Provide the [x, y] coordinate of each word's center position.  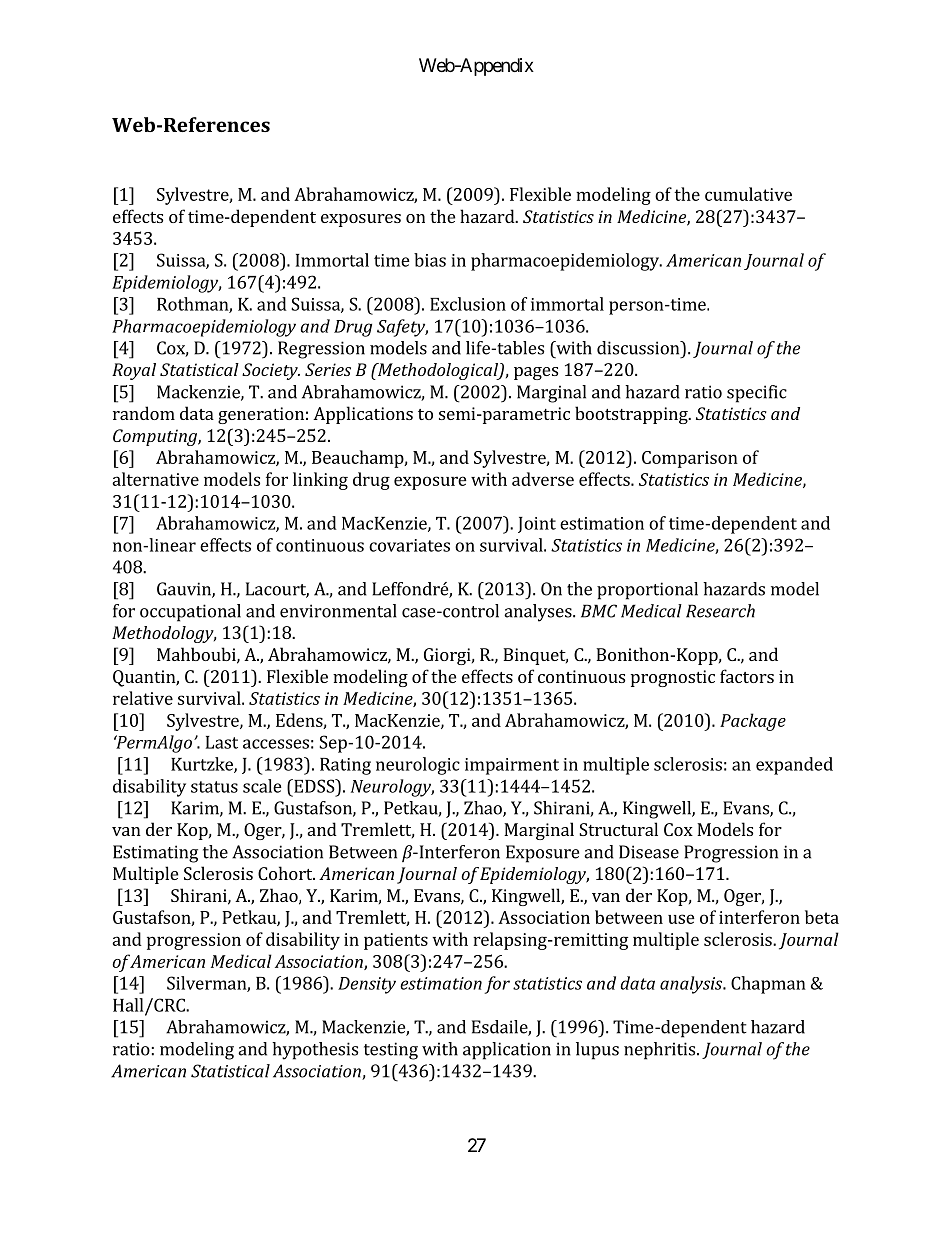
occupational [190, 613]
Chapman [768, 985]
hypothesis [315, 1051]
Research [720, 611]
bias [430, 260]
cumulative [748, 194]
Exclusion [468, 304]
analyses [539, 613]
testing [391, 1051]
